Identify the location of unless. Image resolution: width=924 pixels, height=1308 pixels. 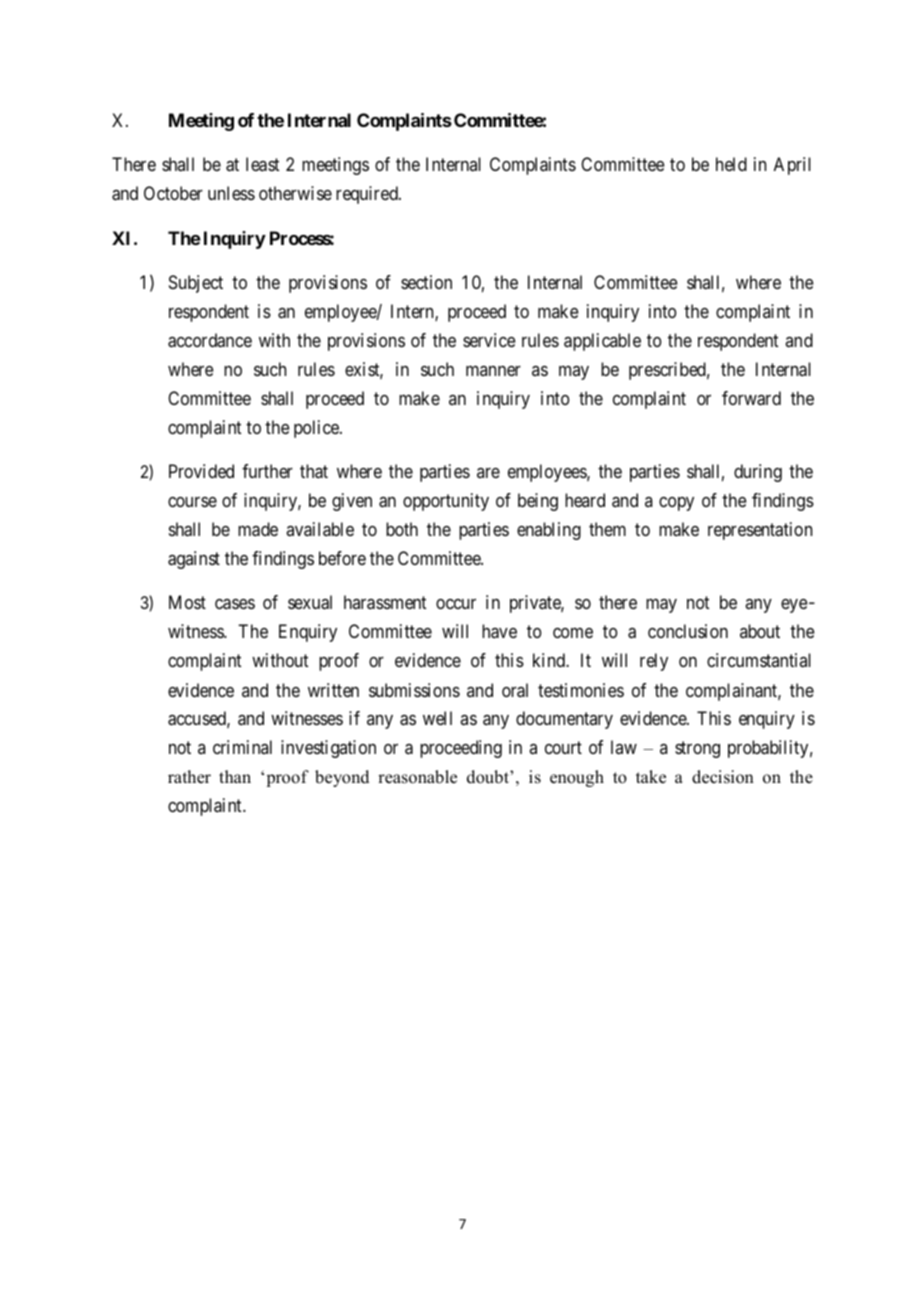
(231, 193).
